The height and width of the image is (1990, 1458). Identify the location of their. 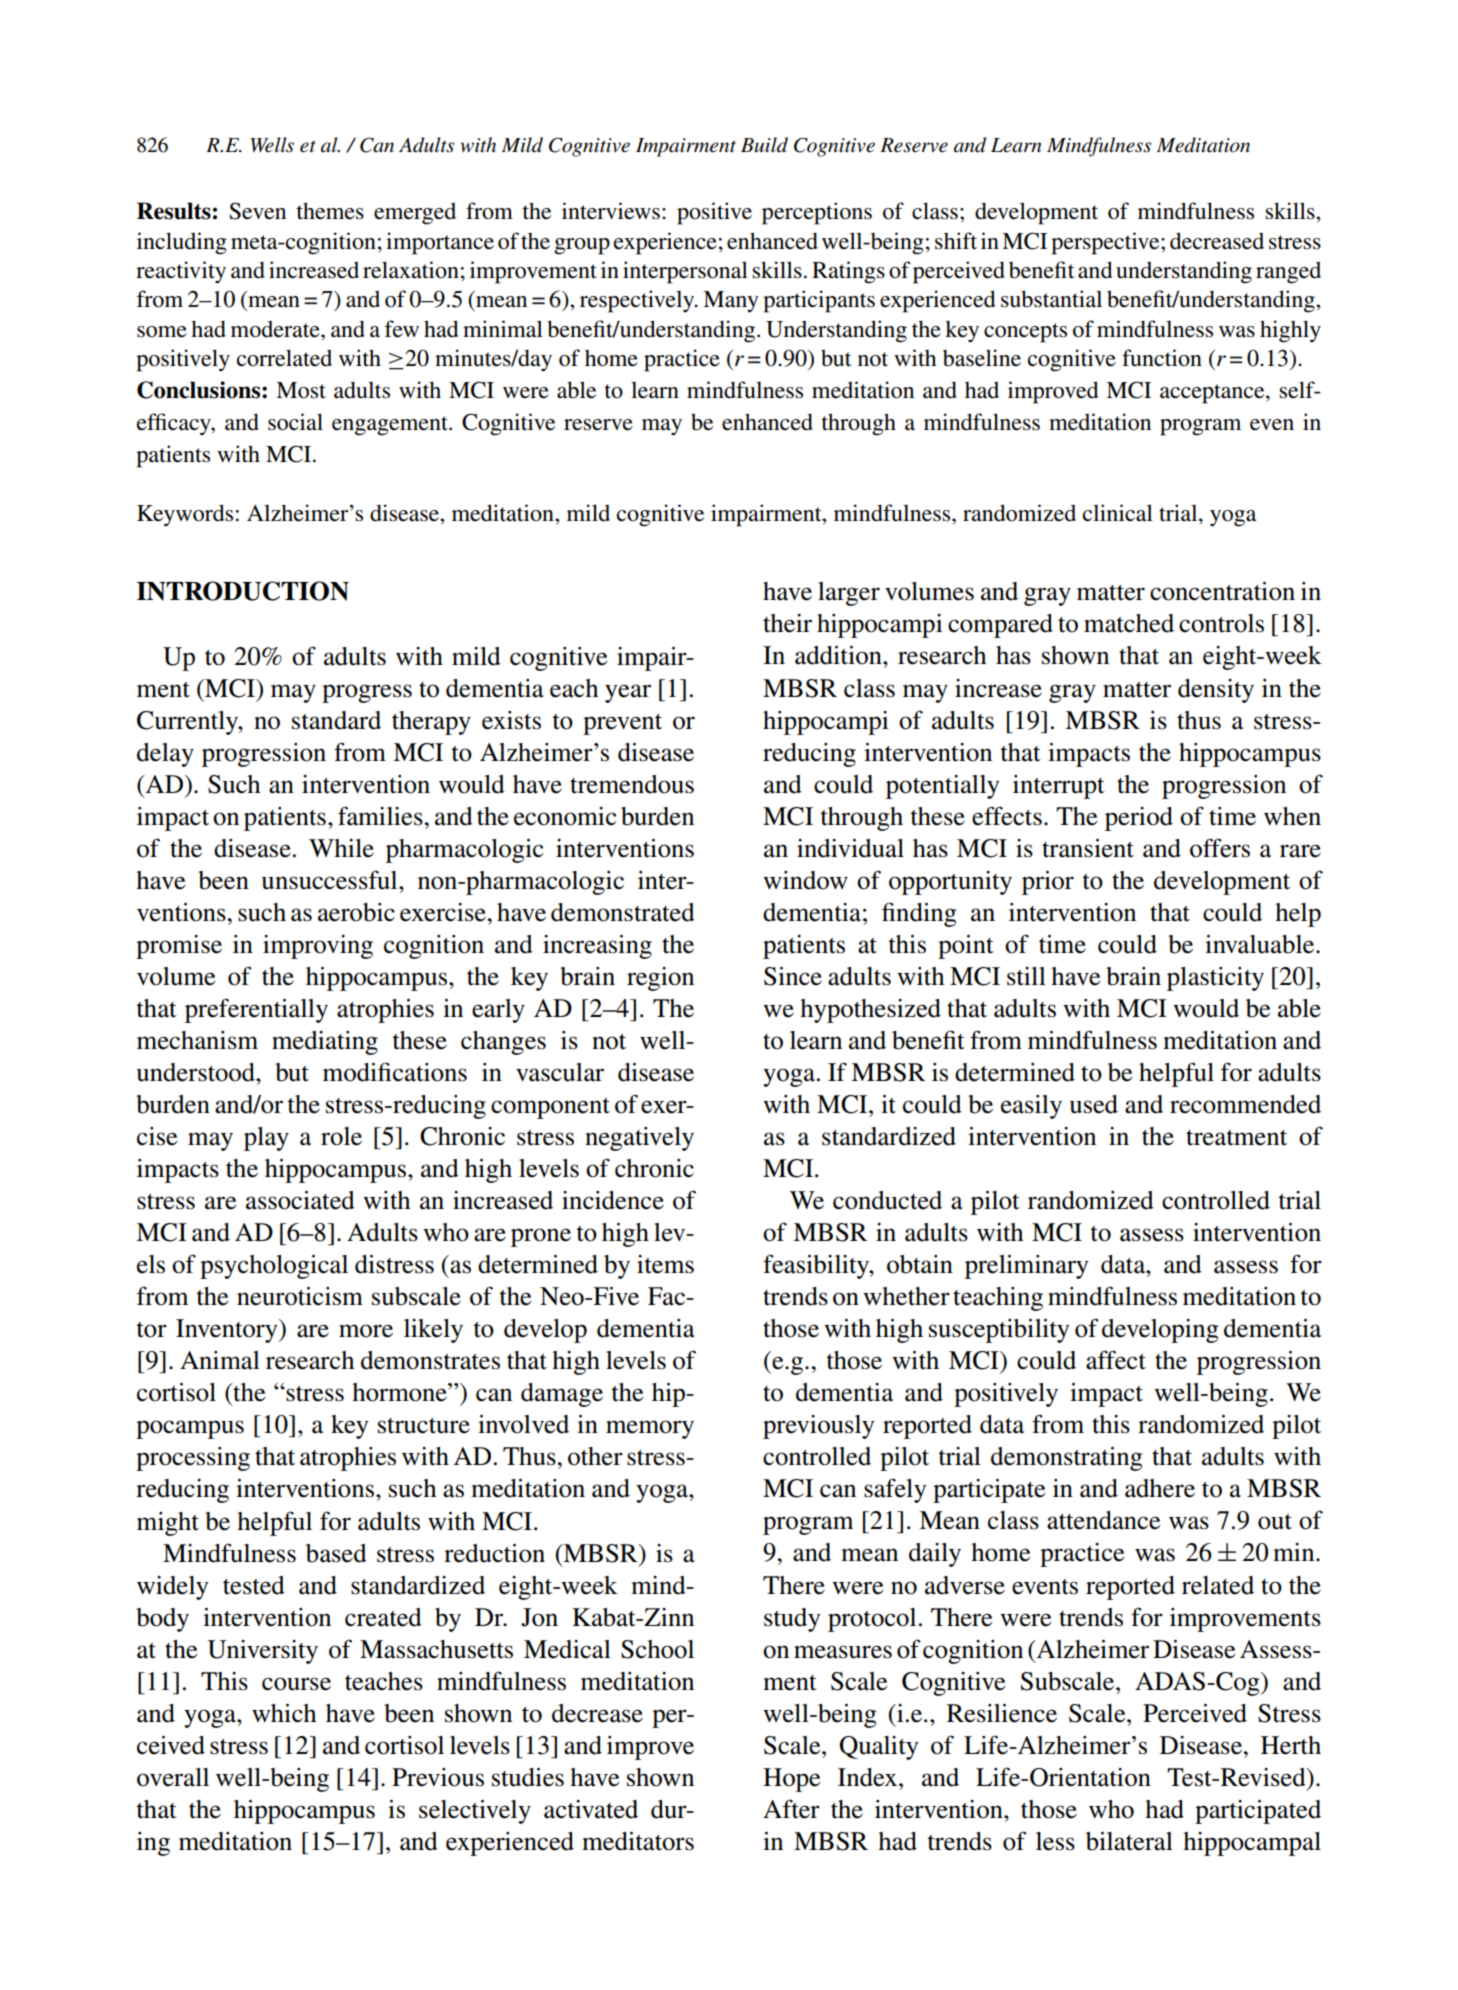
(787, 623).
